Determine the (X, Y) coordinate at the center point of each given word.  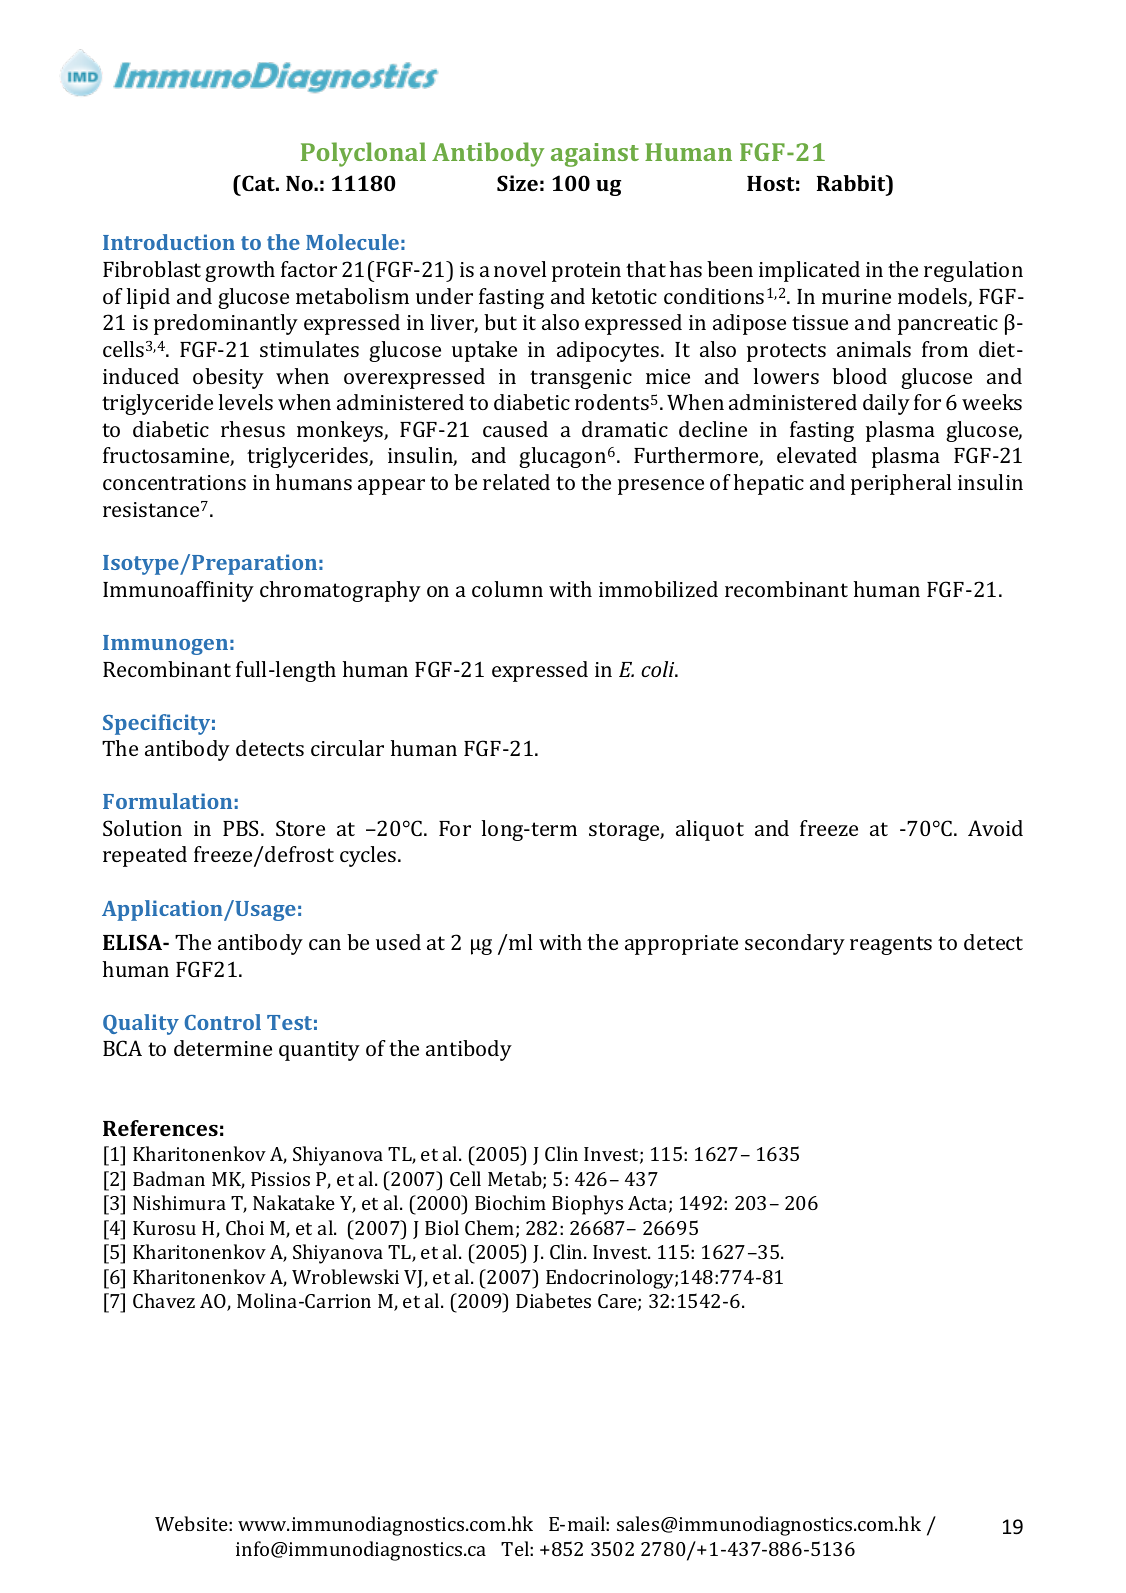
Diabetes (553, 1300)
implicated (809, 271)
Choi (245, 1227)
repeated (145, 856)
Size (517, 183)
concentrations (174, 482)
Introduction (169, 242)
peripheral (901, 484)
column (507, 589)
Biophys (587, 1205)
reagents (891, 945)
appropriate (681, 945)
